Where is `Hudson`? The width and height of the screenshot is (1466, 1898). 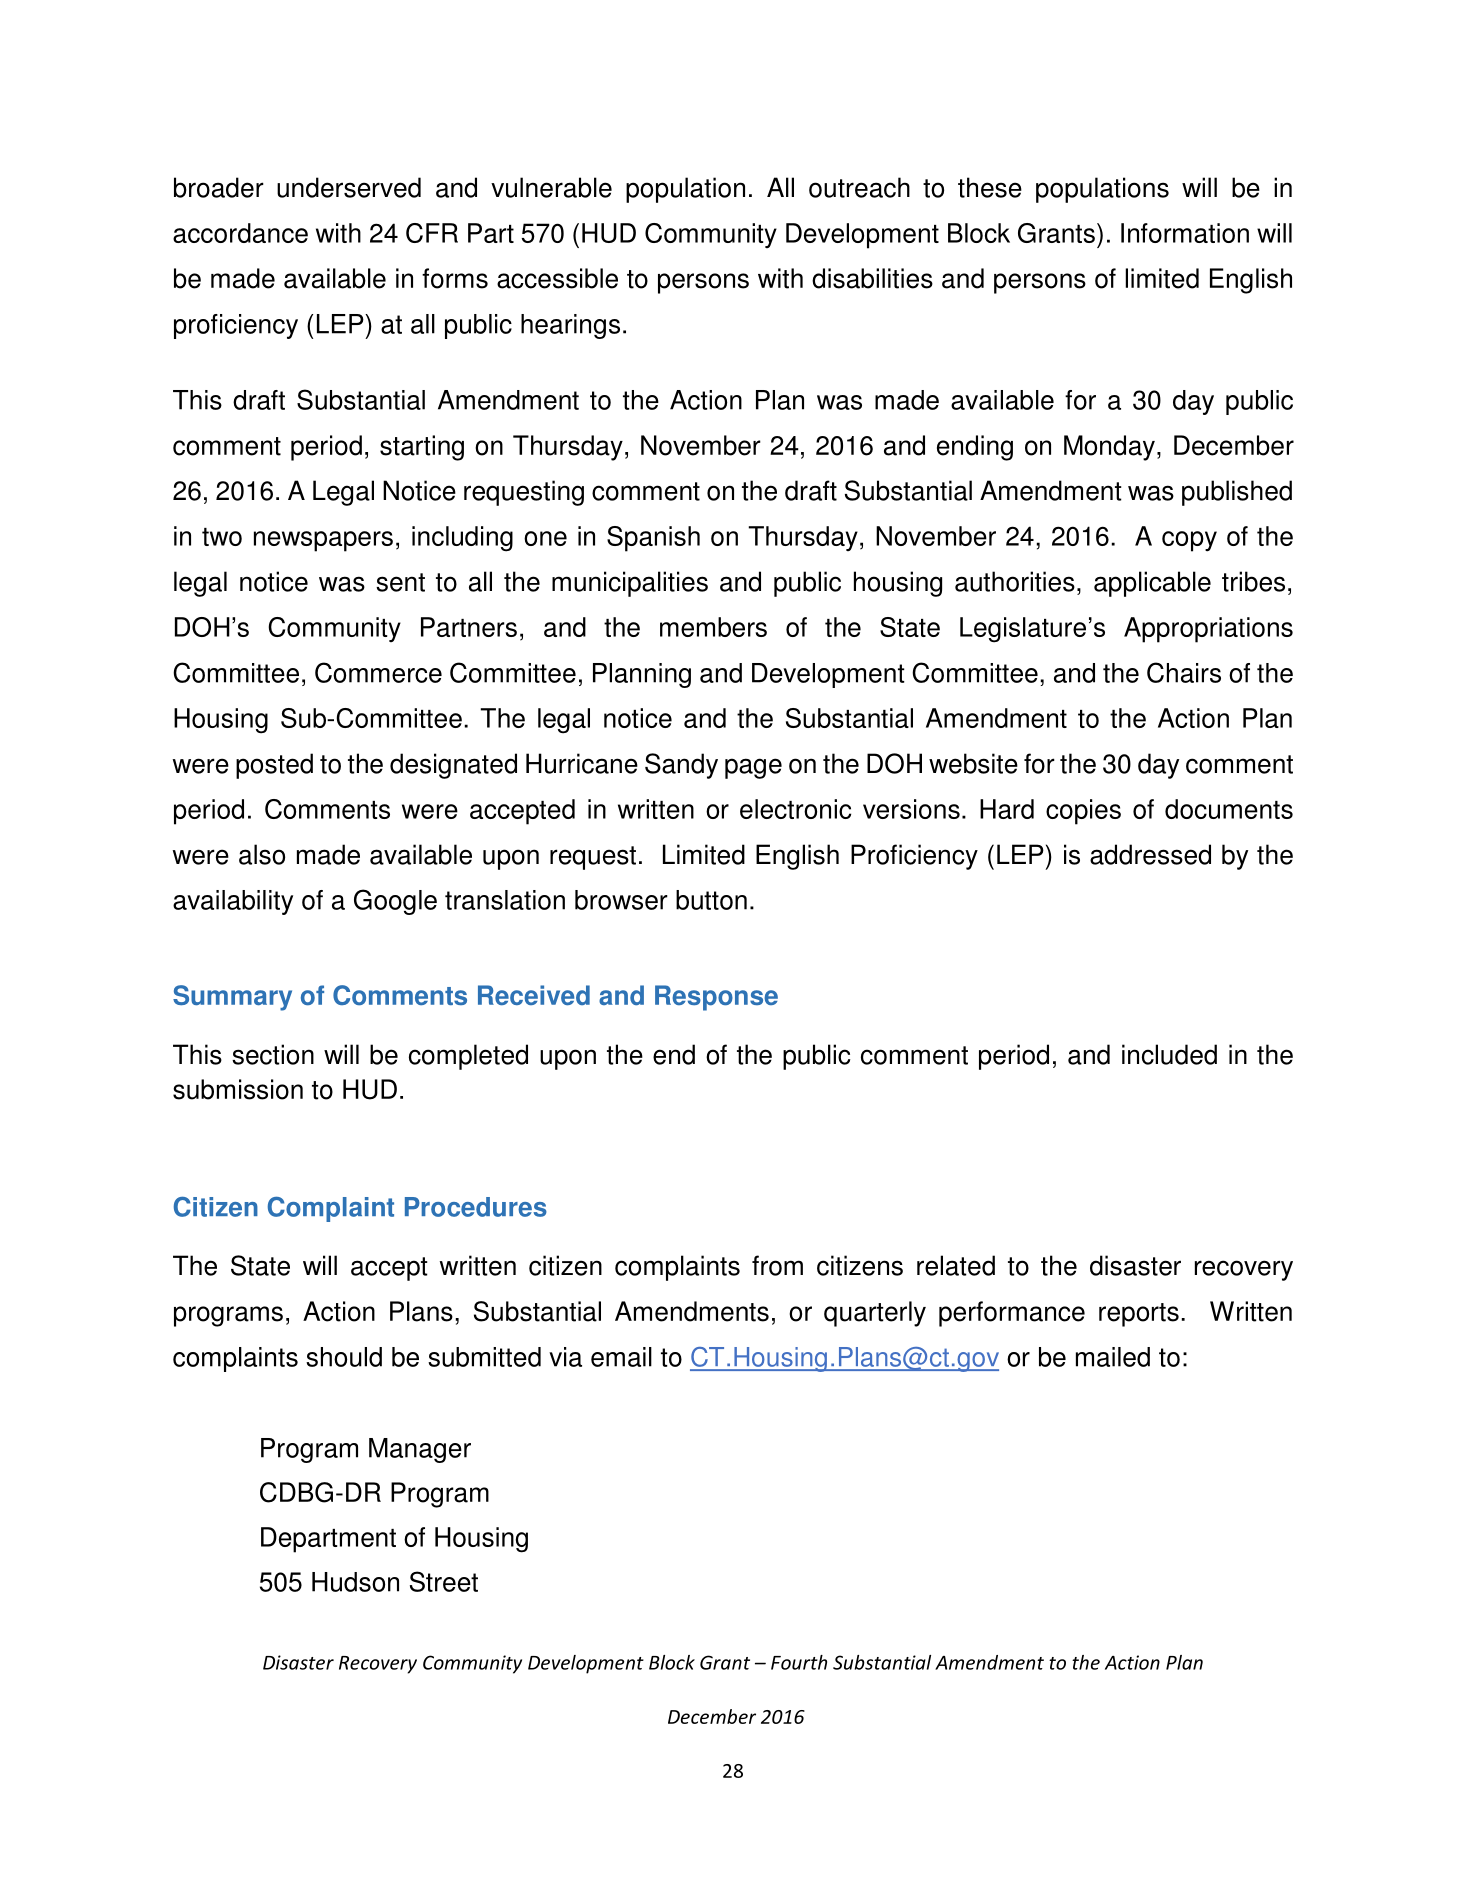
Hudson is located at coordinates (355, 1582).
